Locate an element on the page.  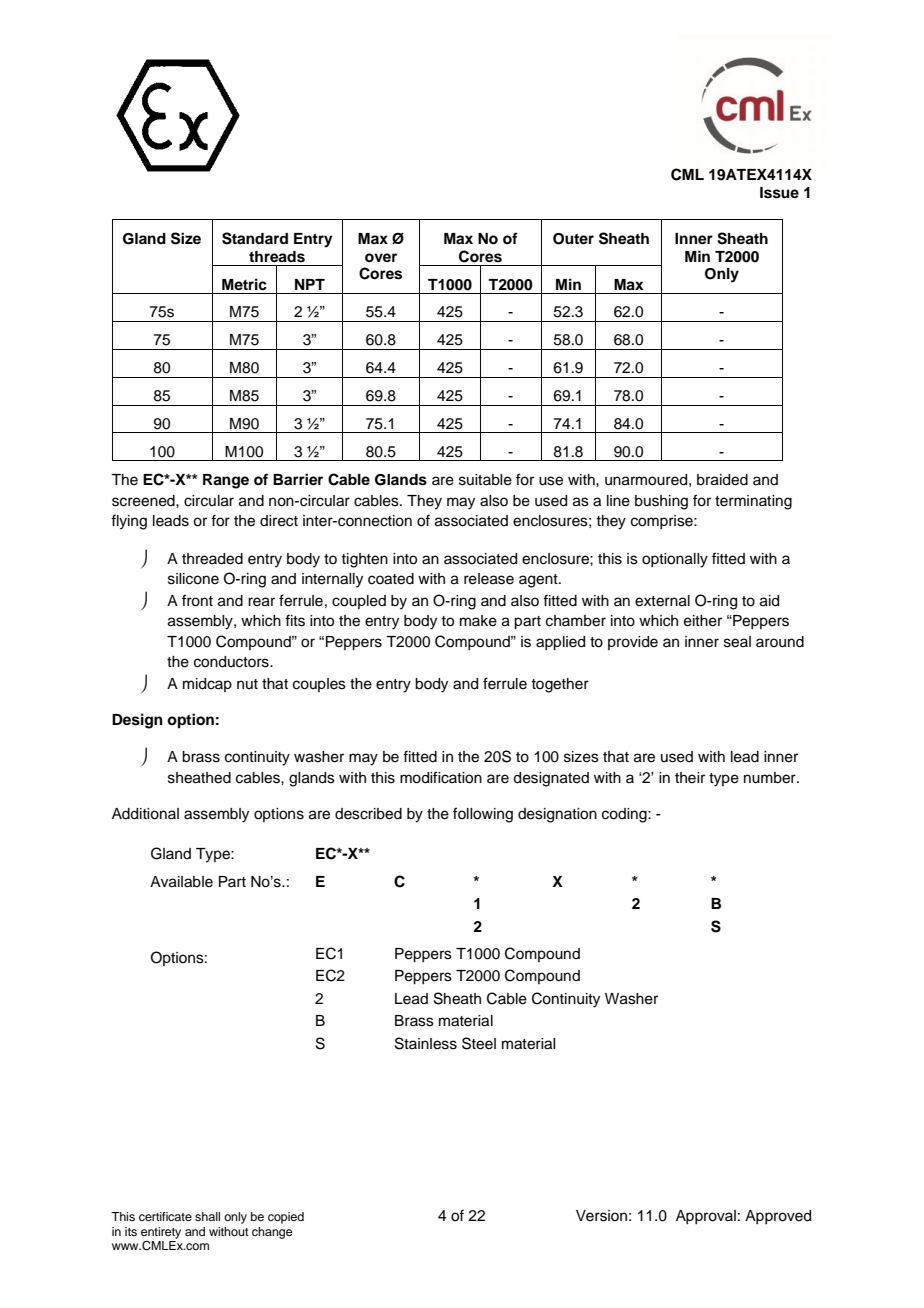
braided is located at coordinates (722, 480).
